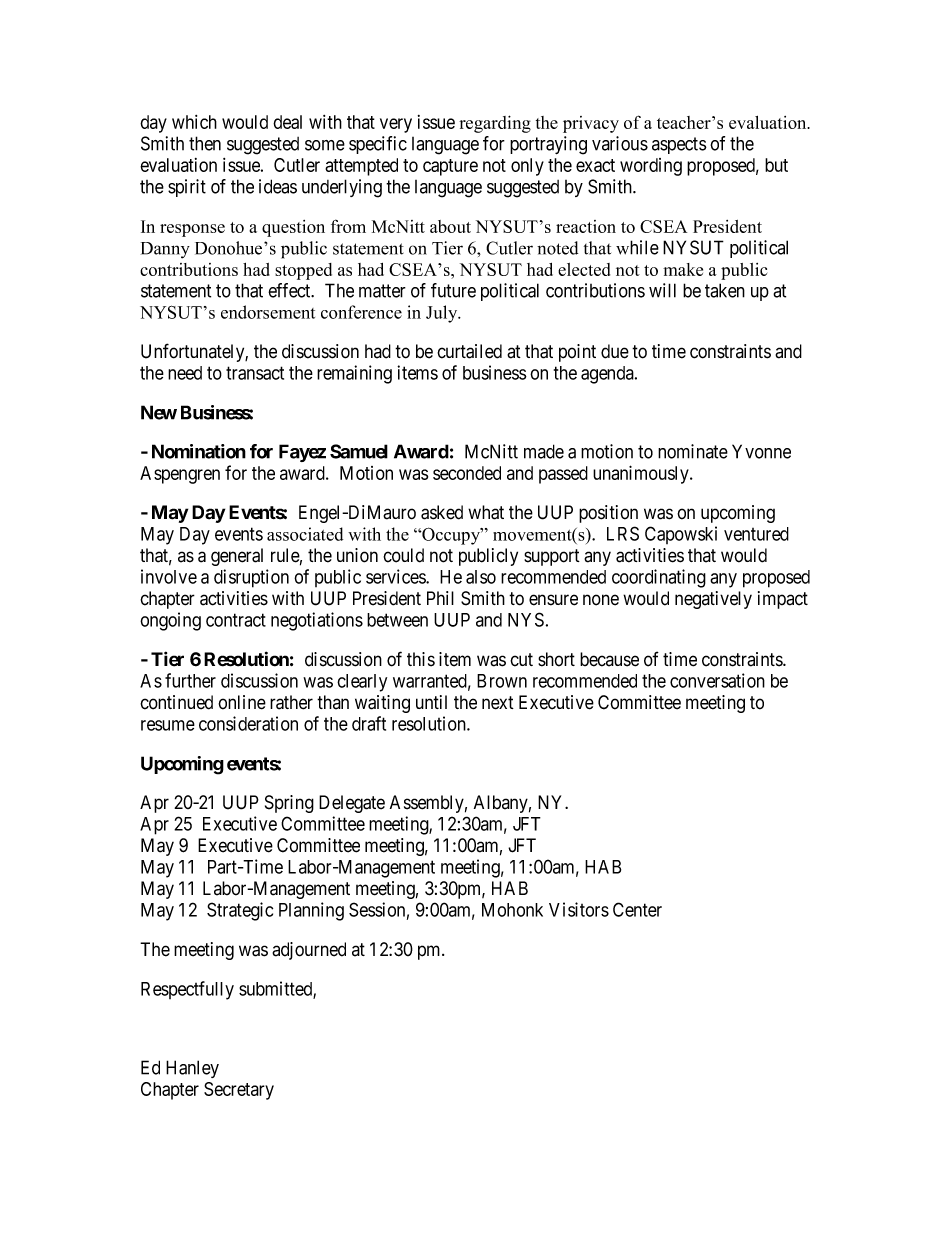 The image size is (952, 1233). Describe the element at coordinates (240, 911) in the document. I see `Strategic` at that location.
